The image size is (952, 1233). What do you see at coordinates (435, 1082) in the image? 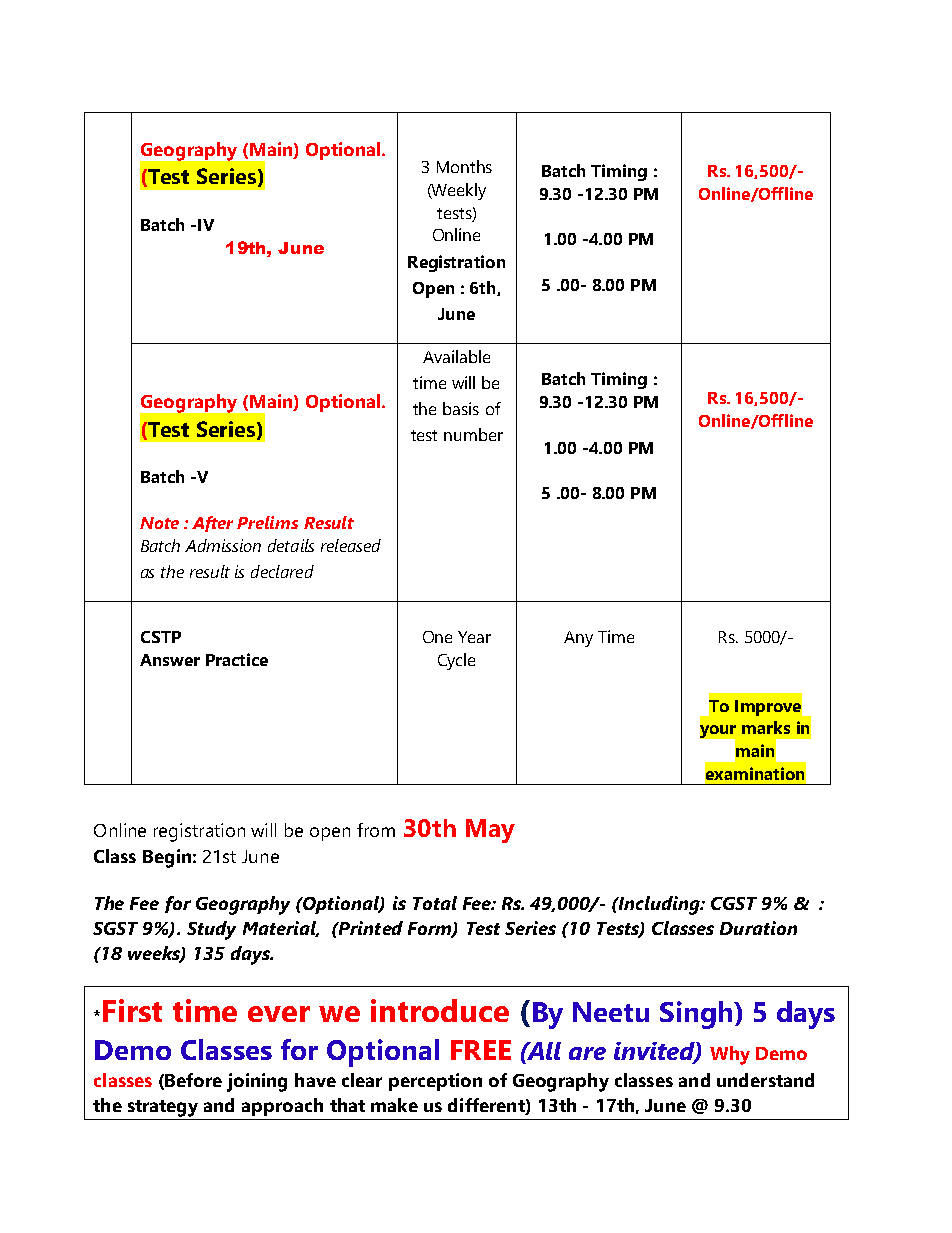
I see `perception` at bounding box center [435, 1082].
